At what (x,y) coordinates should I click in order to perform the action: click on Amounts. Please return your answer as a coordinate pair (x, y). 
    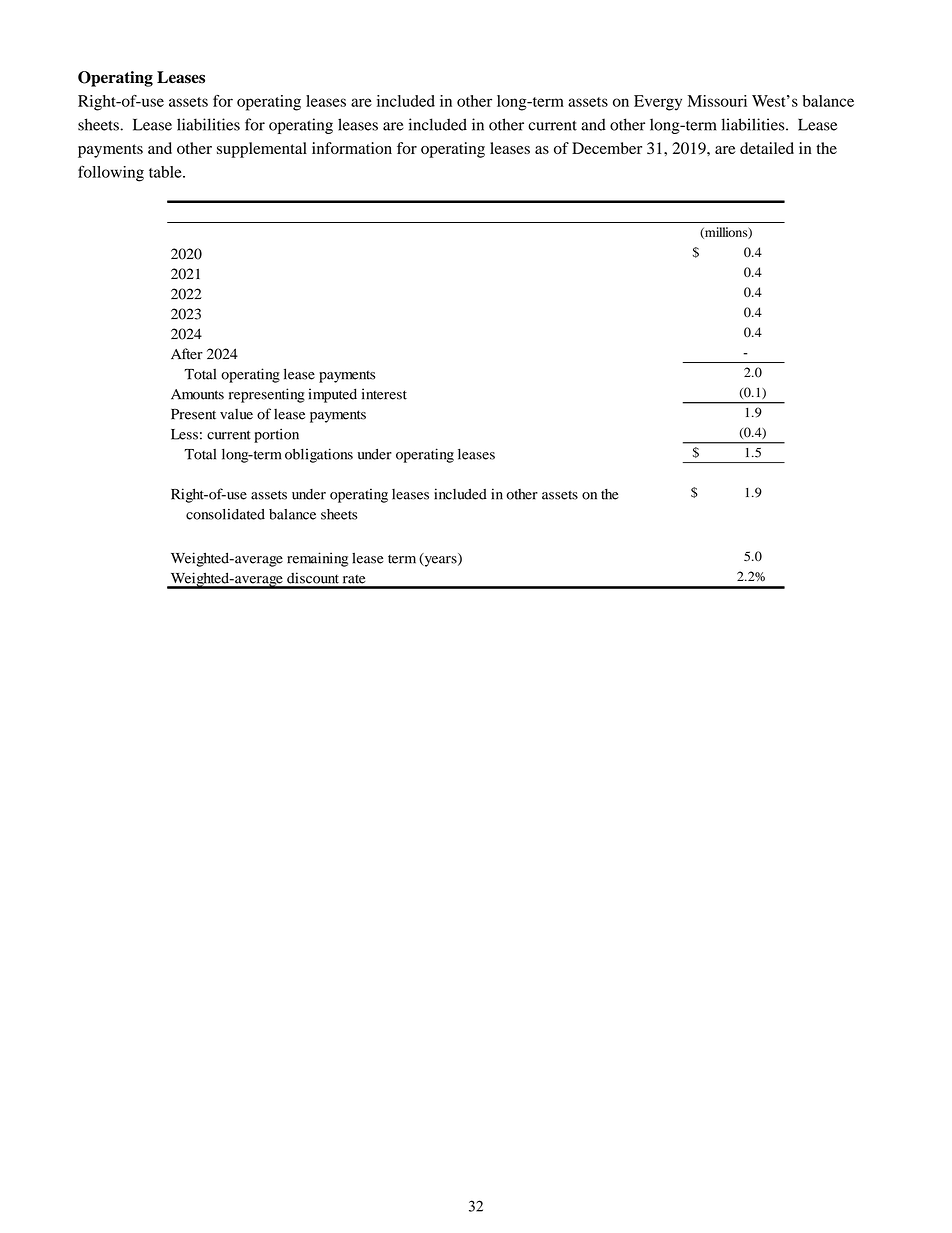
    Looking at the image, I should click on (197, 394).
